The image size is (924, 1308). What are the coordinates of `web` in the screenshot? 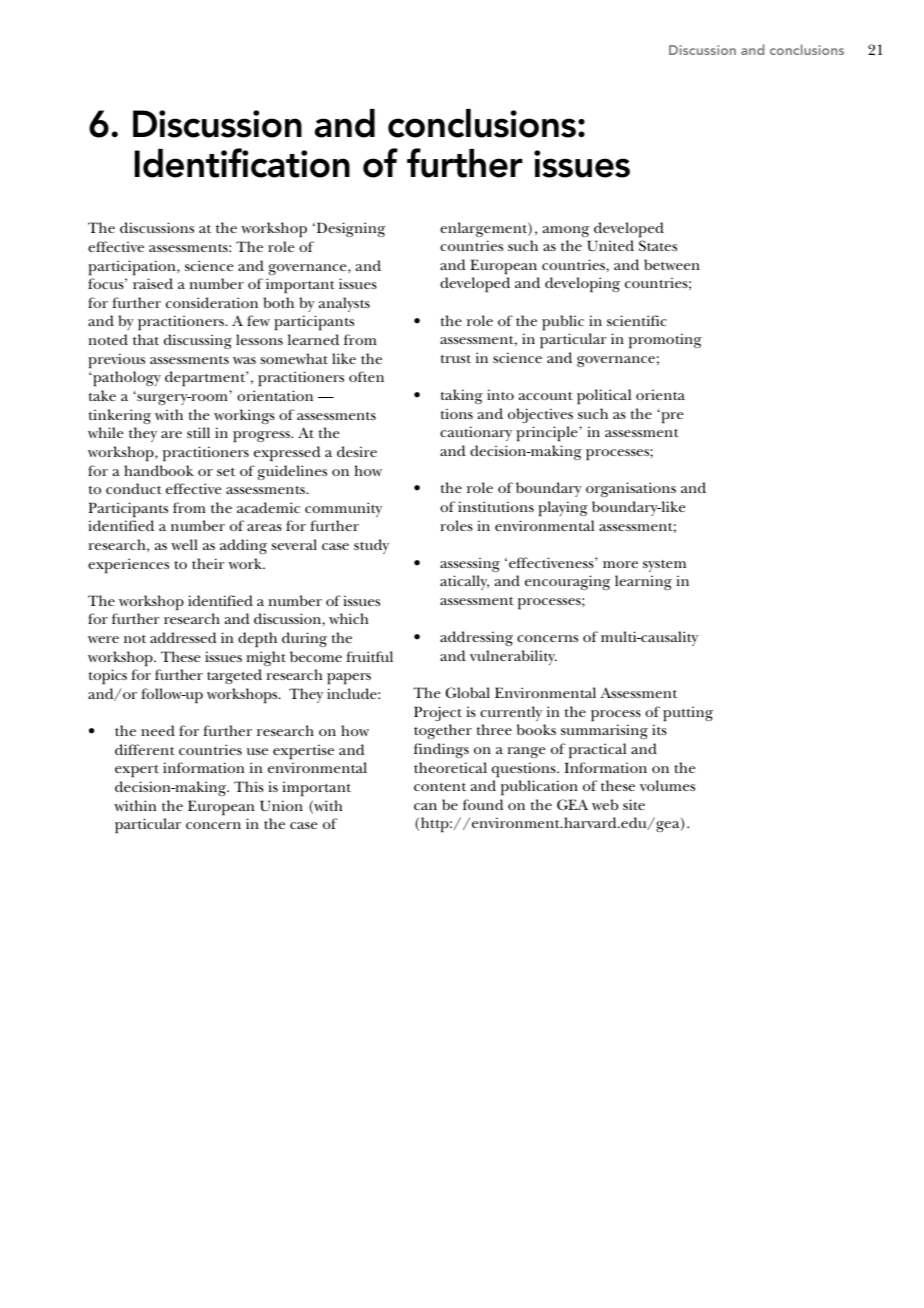 It's located at (605, 804).
